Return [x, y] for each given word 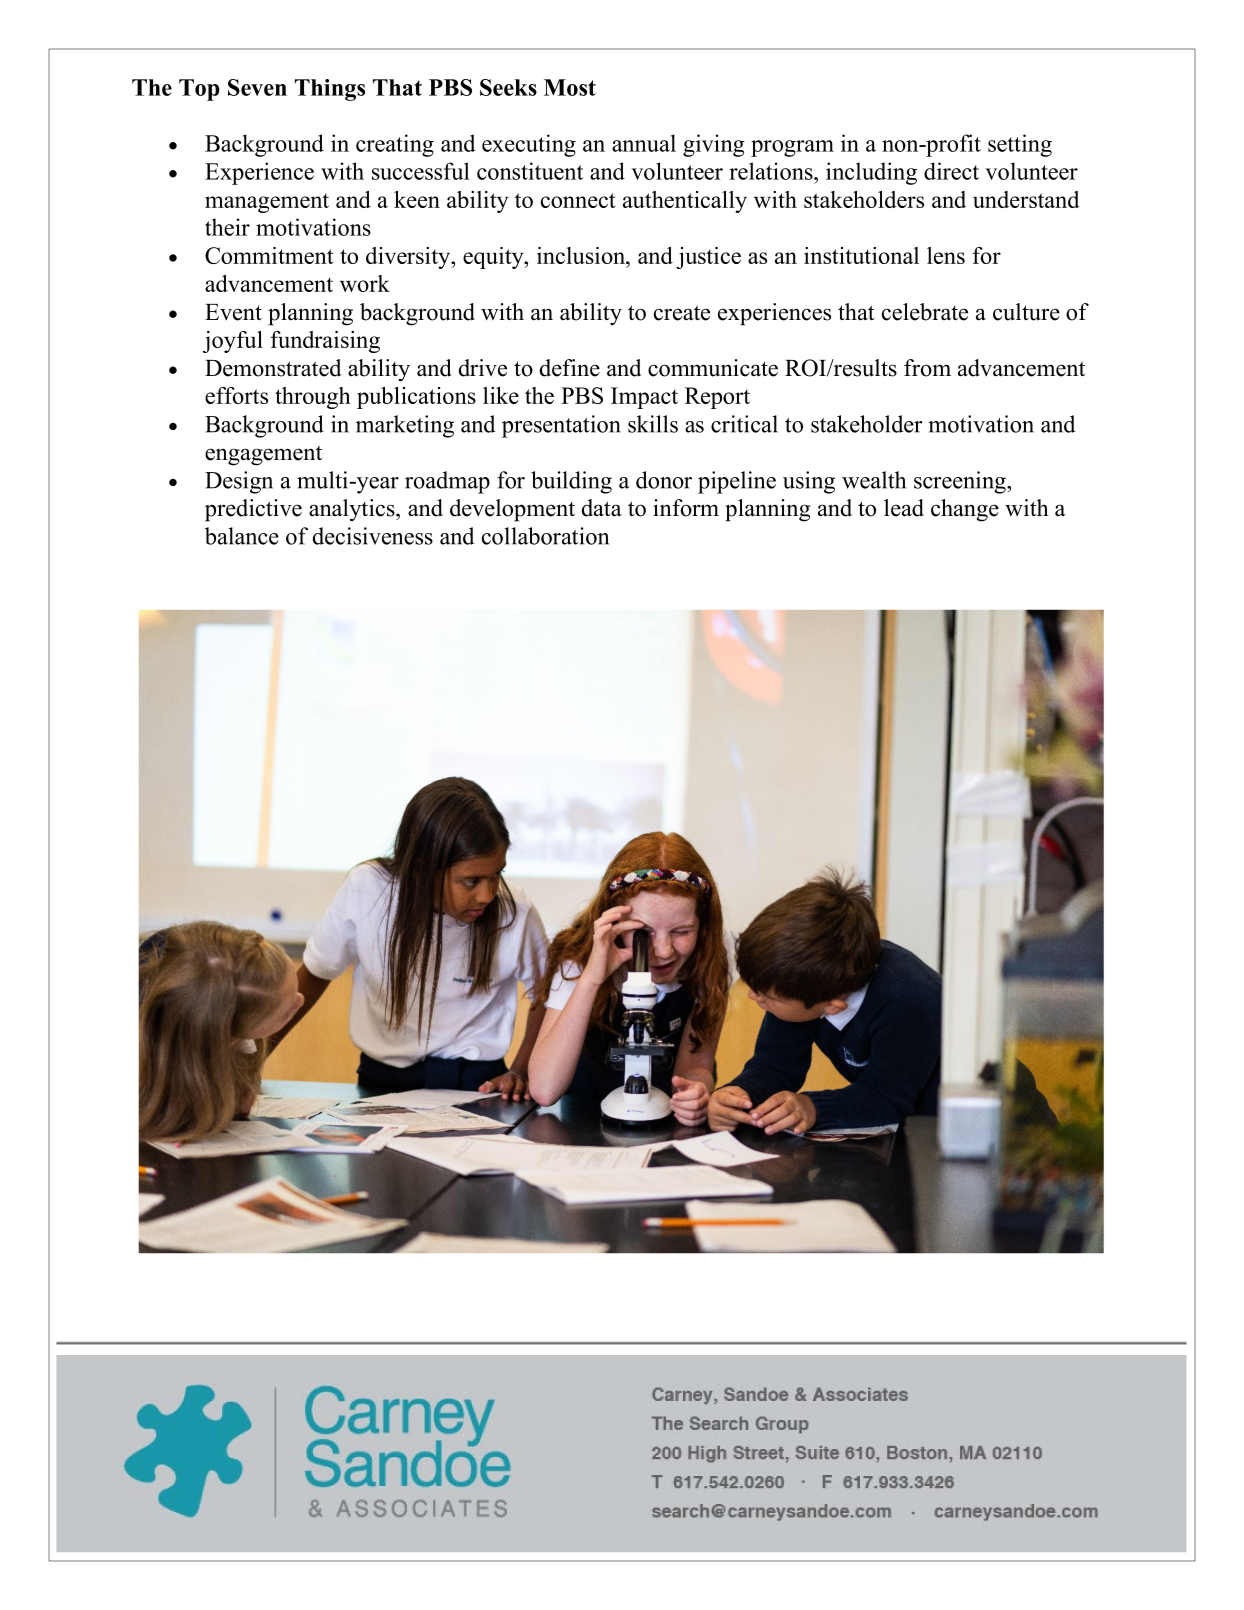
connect [578, 200]
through [313, 398]
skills [653, 424]
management [267, 203]
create [682, 313]
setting [1020, 145]
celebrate [925, 312]
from [927, 368]
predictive [253, 510]
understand [1026, 199]
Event [233, 312]
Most [570, 87]
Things [330, 90]
